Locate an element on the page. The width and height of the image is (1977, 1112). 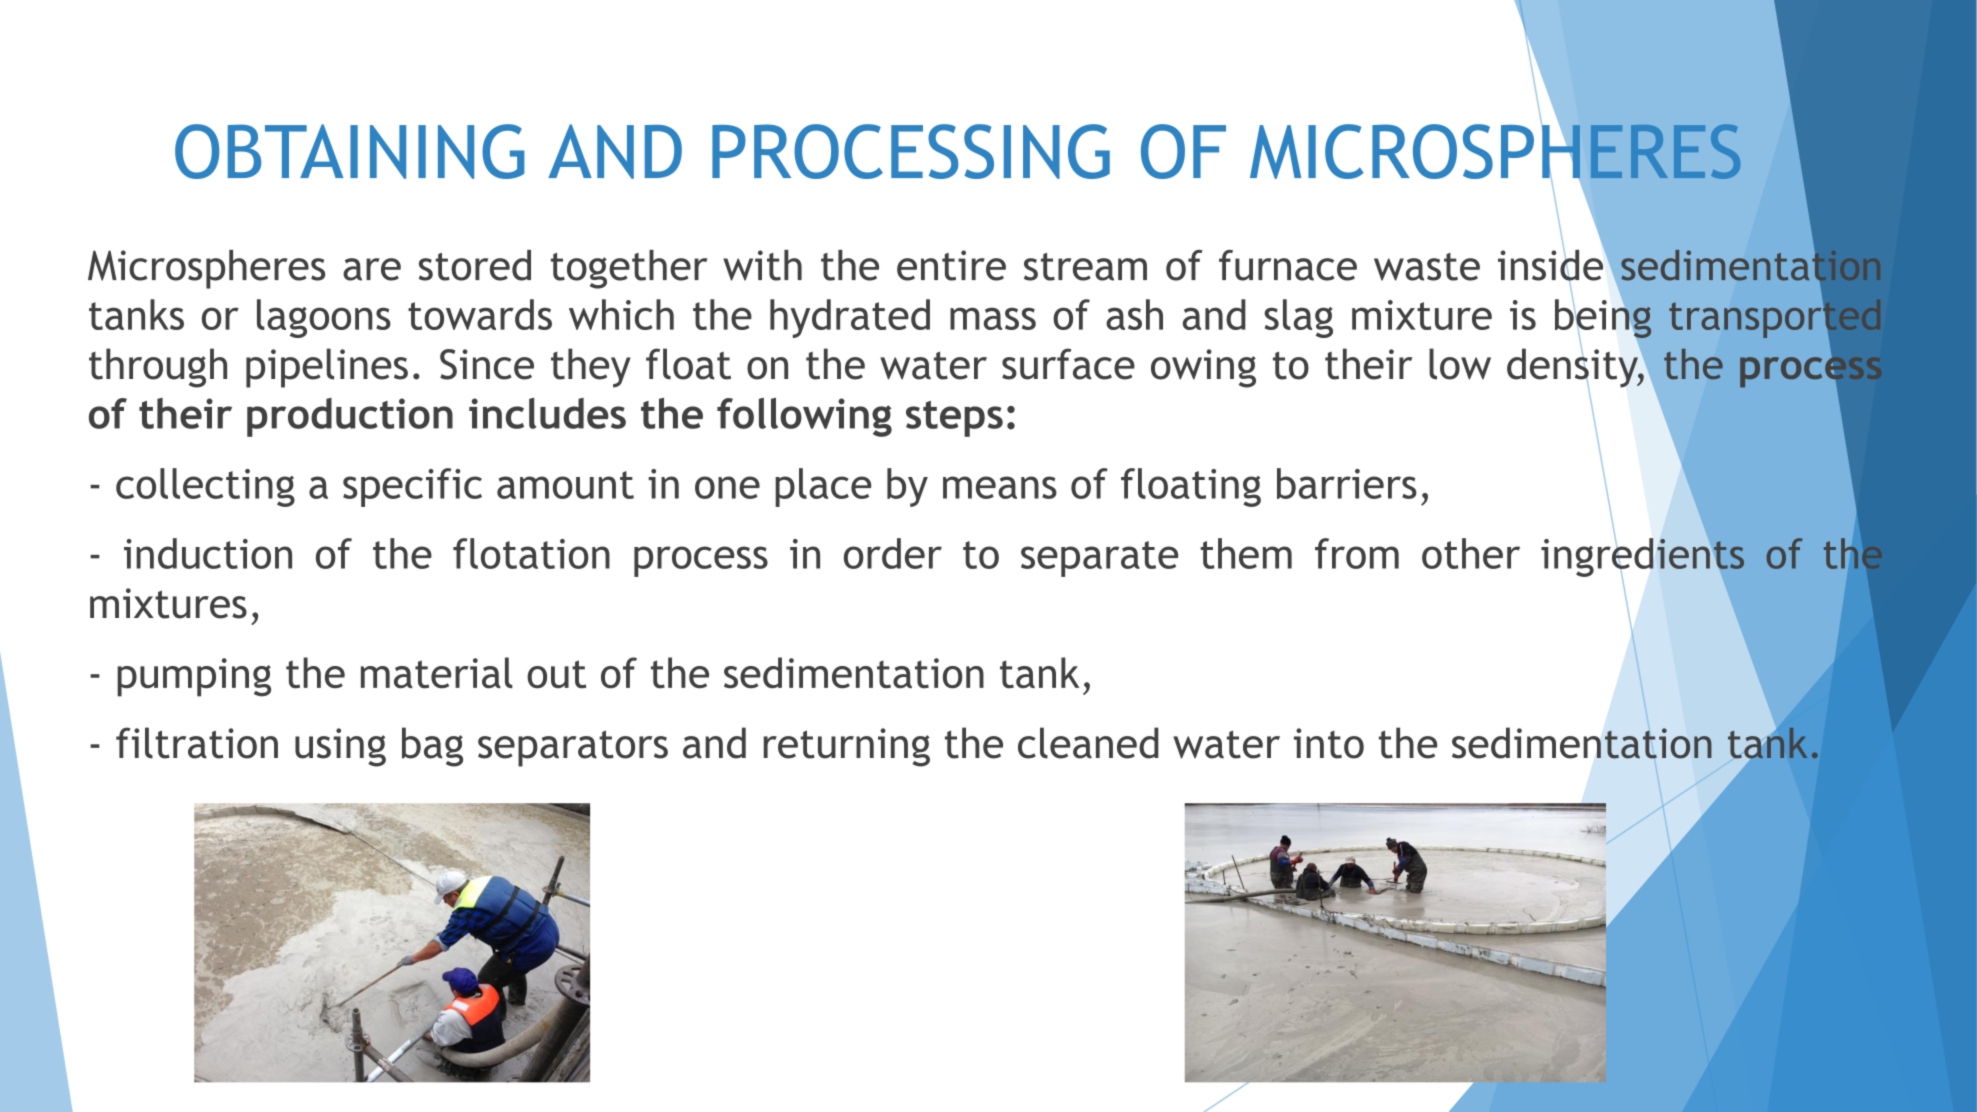
place is located at coordinates (823, 487).
